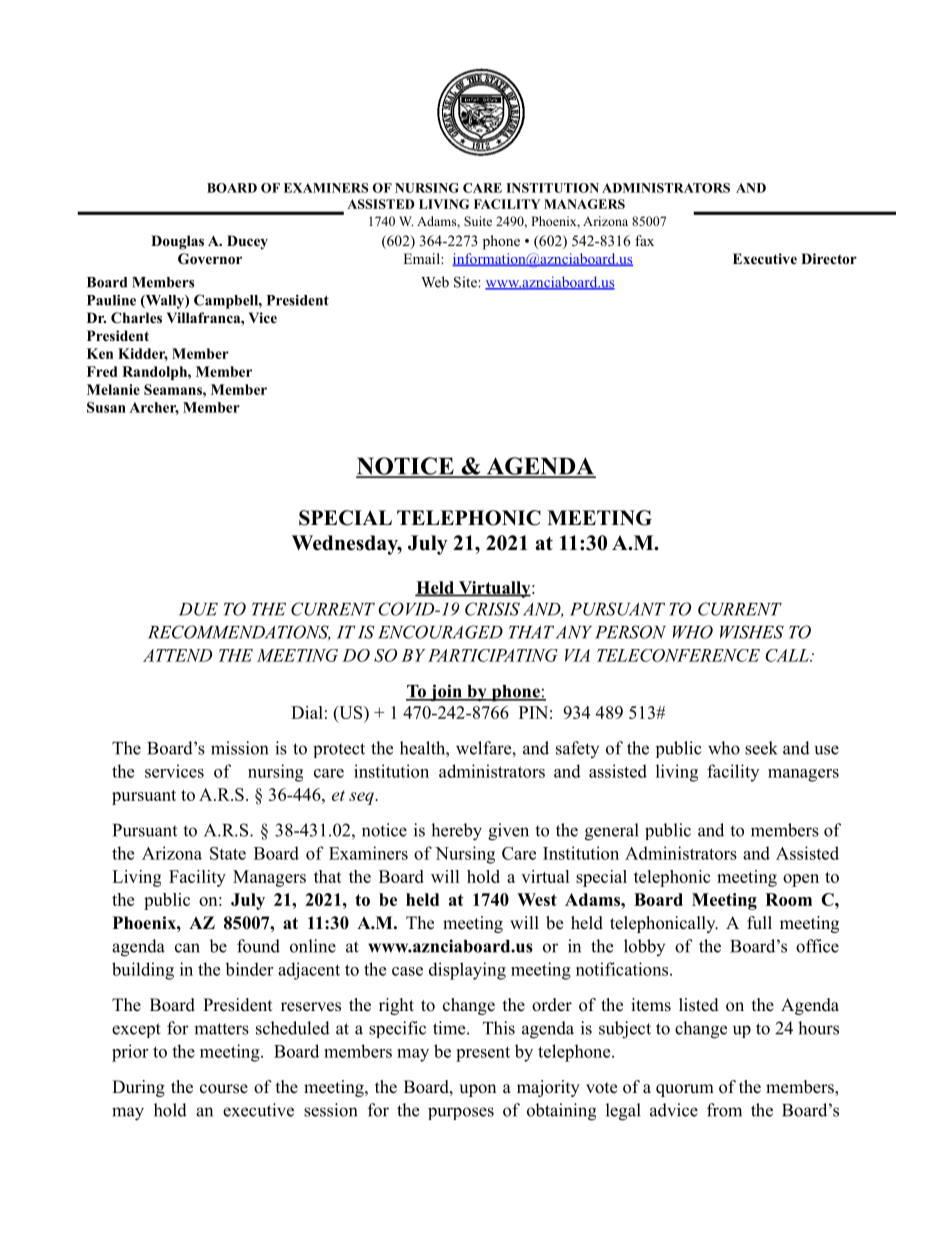  Describe the element at coordinates (752, 632) in the page. I see `WISHES` at that location.
